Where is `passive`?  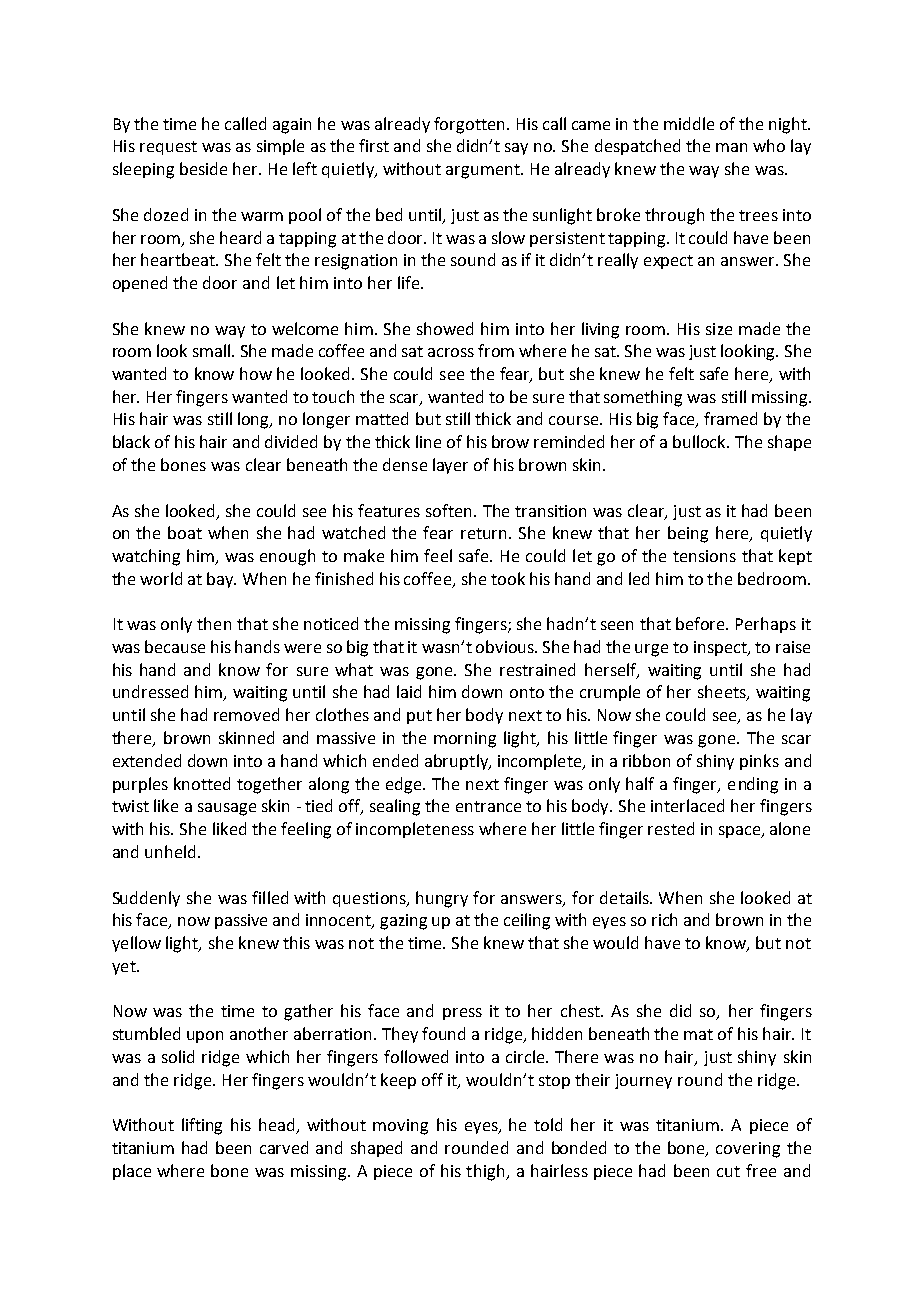 passive is located at coordinates (241, 921).
